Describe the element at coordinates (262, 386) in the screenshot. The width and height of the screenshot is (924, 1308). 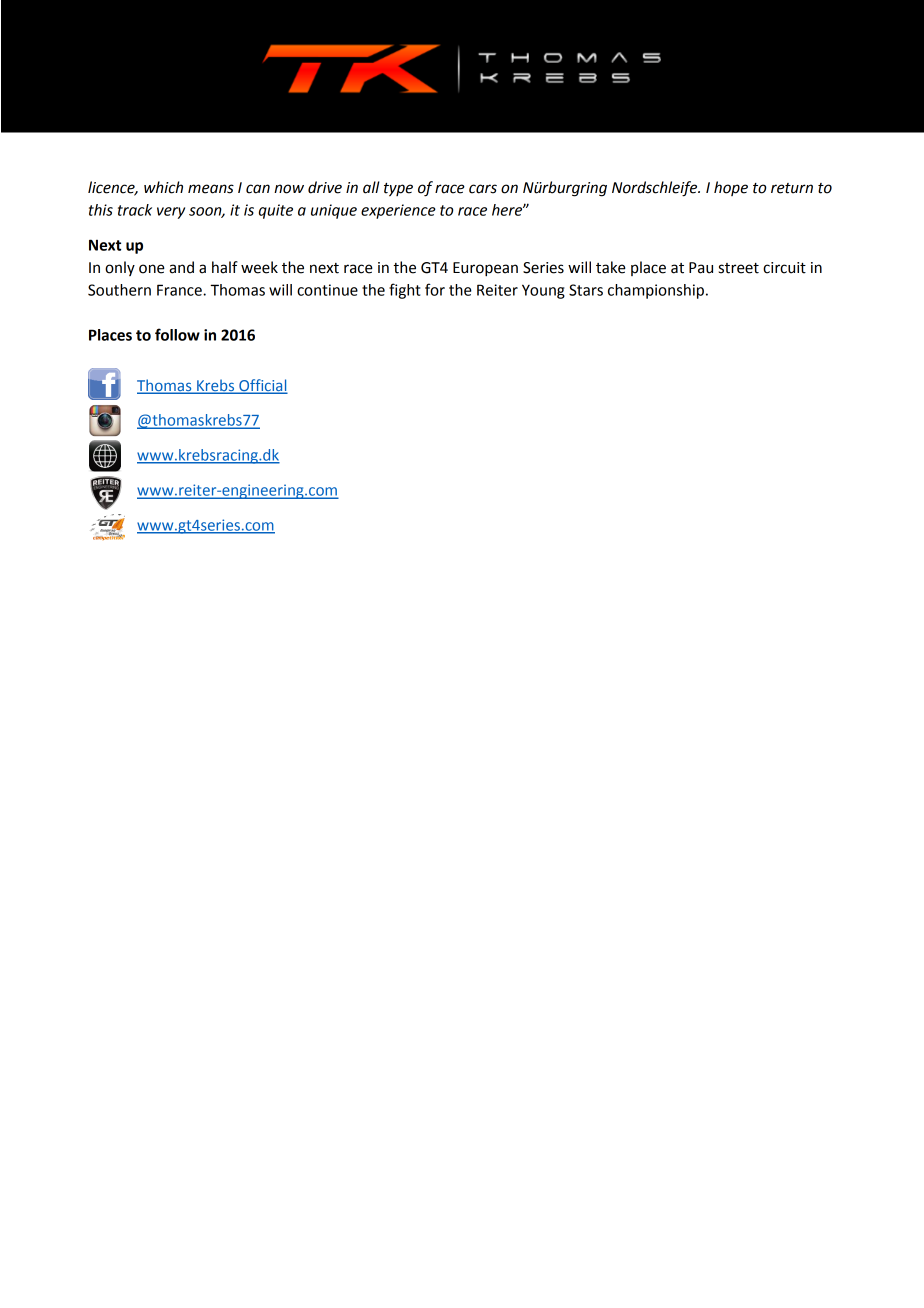
I see `Official` at that location.
